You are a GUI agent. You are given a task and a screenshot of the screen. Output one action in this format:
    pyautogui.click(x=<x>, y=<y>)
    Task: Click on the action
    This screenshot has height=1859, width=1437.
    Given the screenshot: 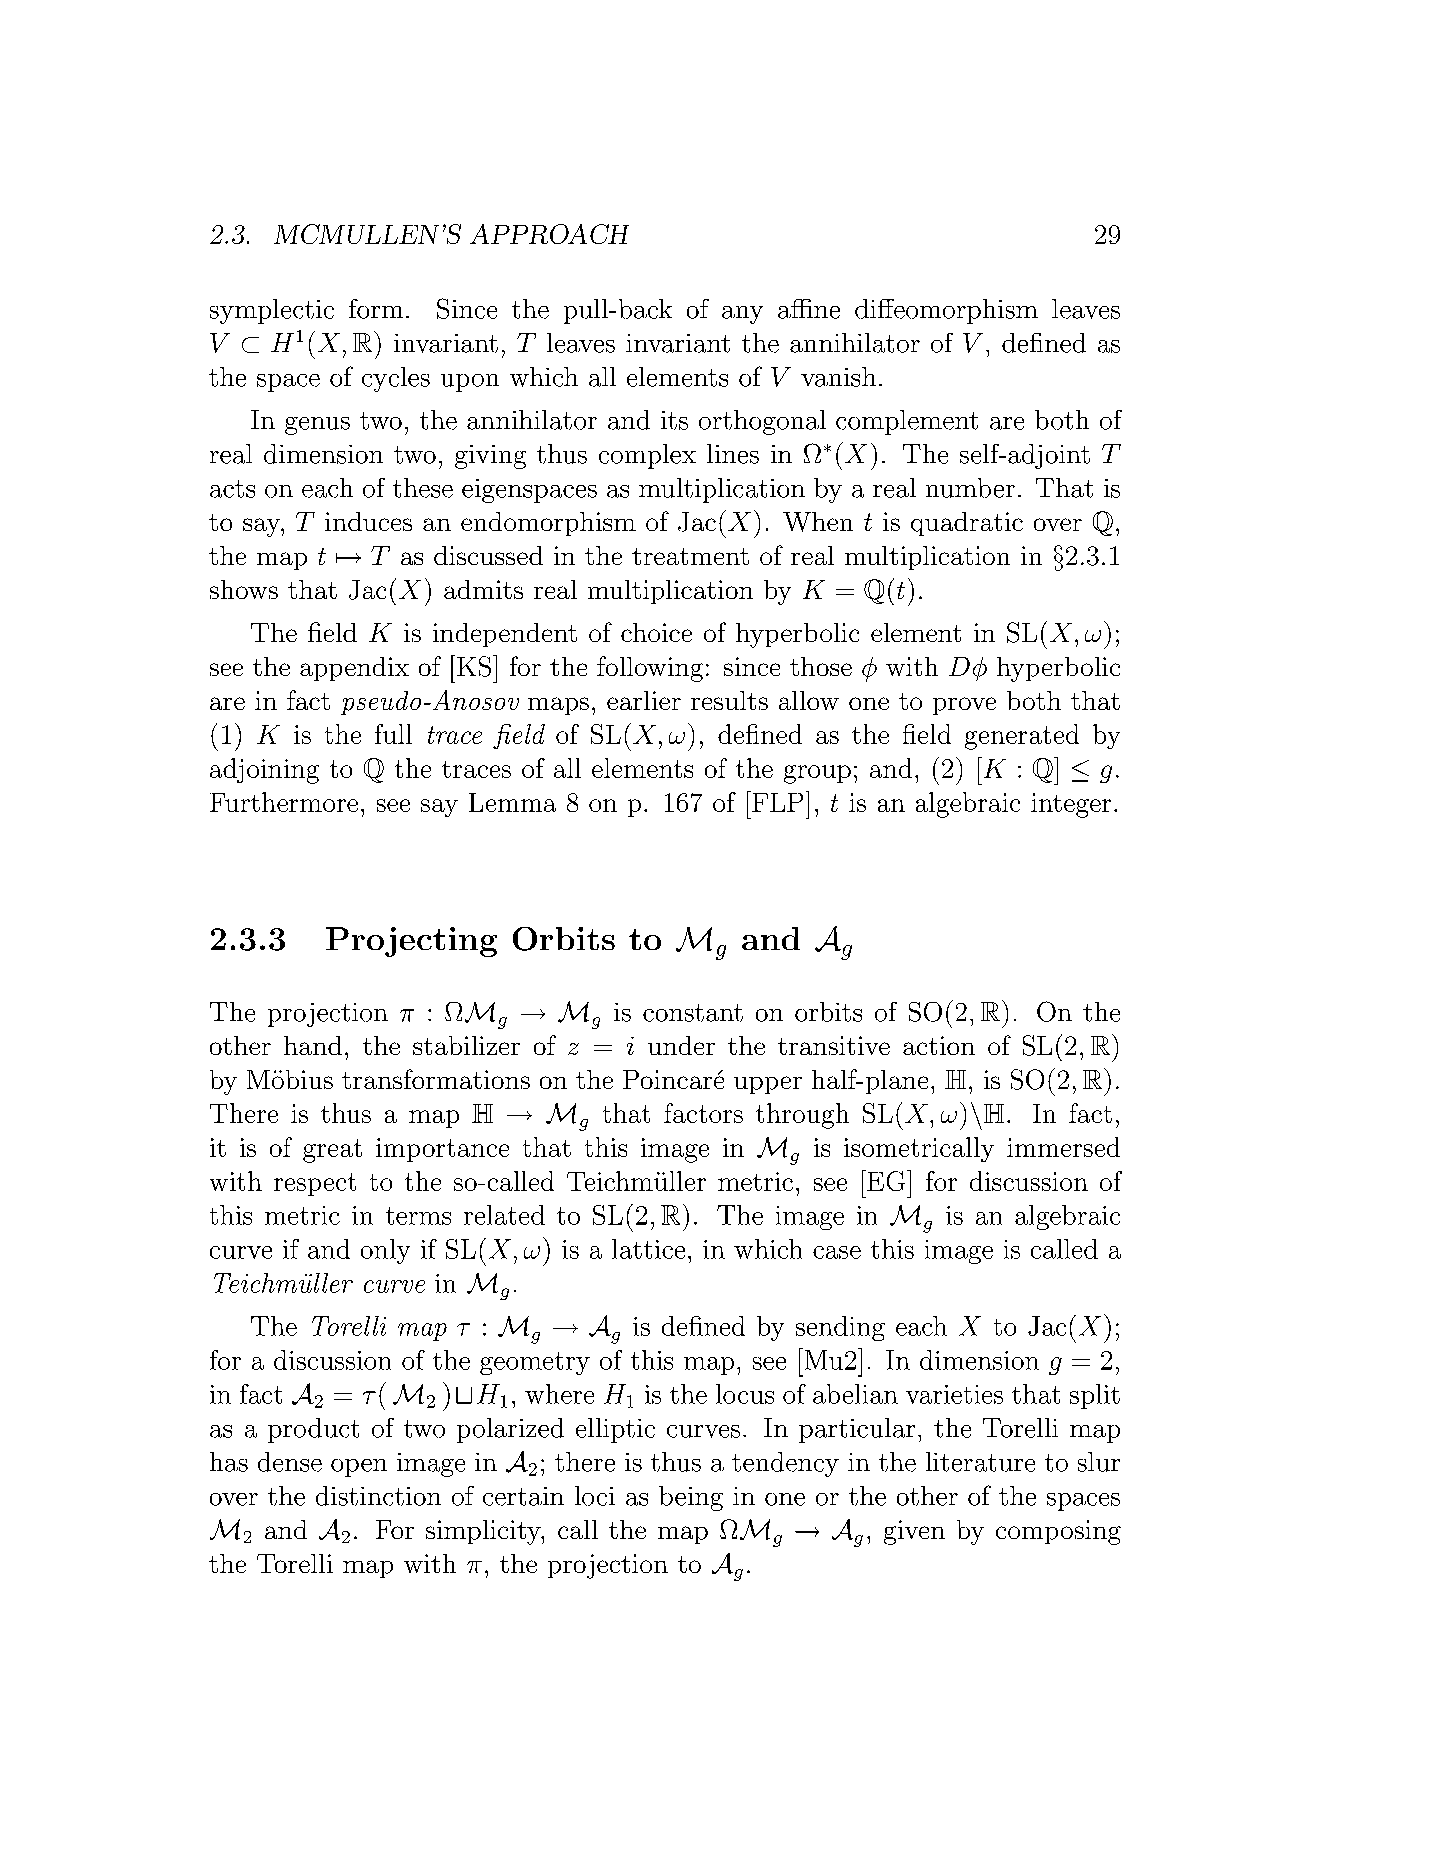 What is the action you would take?
    pyautogui.click(x=939, y=1045)
